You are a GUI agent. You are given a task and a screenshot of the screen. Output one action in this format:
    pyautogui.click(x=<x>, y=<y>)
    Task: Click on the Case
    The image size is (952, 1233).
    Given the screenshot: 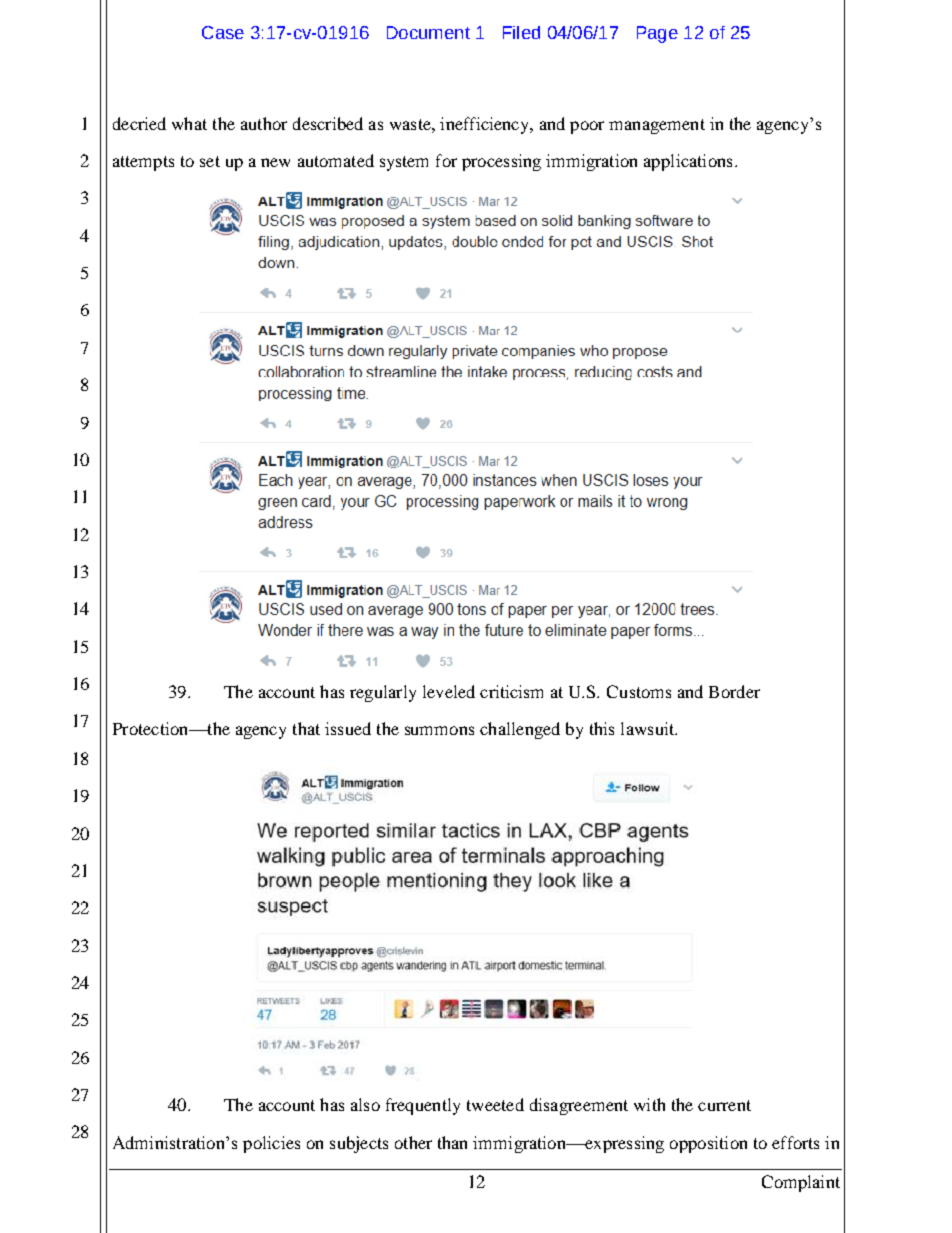 What is the action you would take?
    pyautogui.click(x=223, y=32)
